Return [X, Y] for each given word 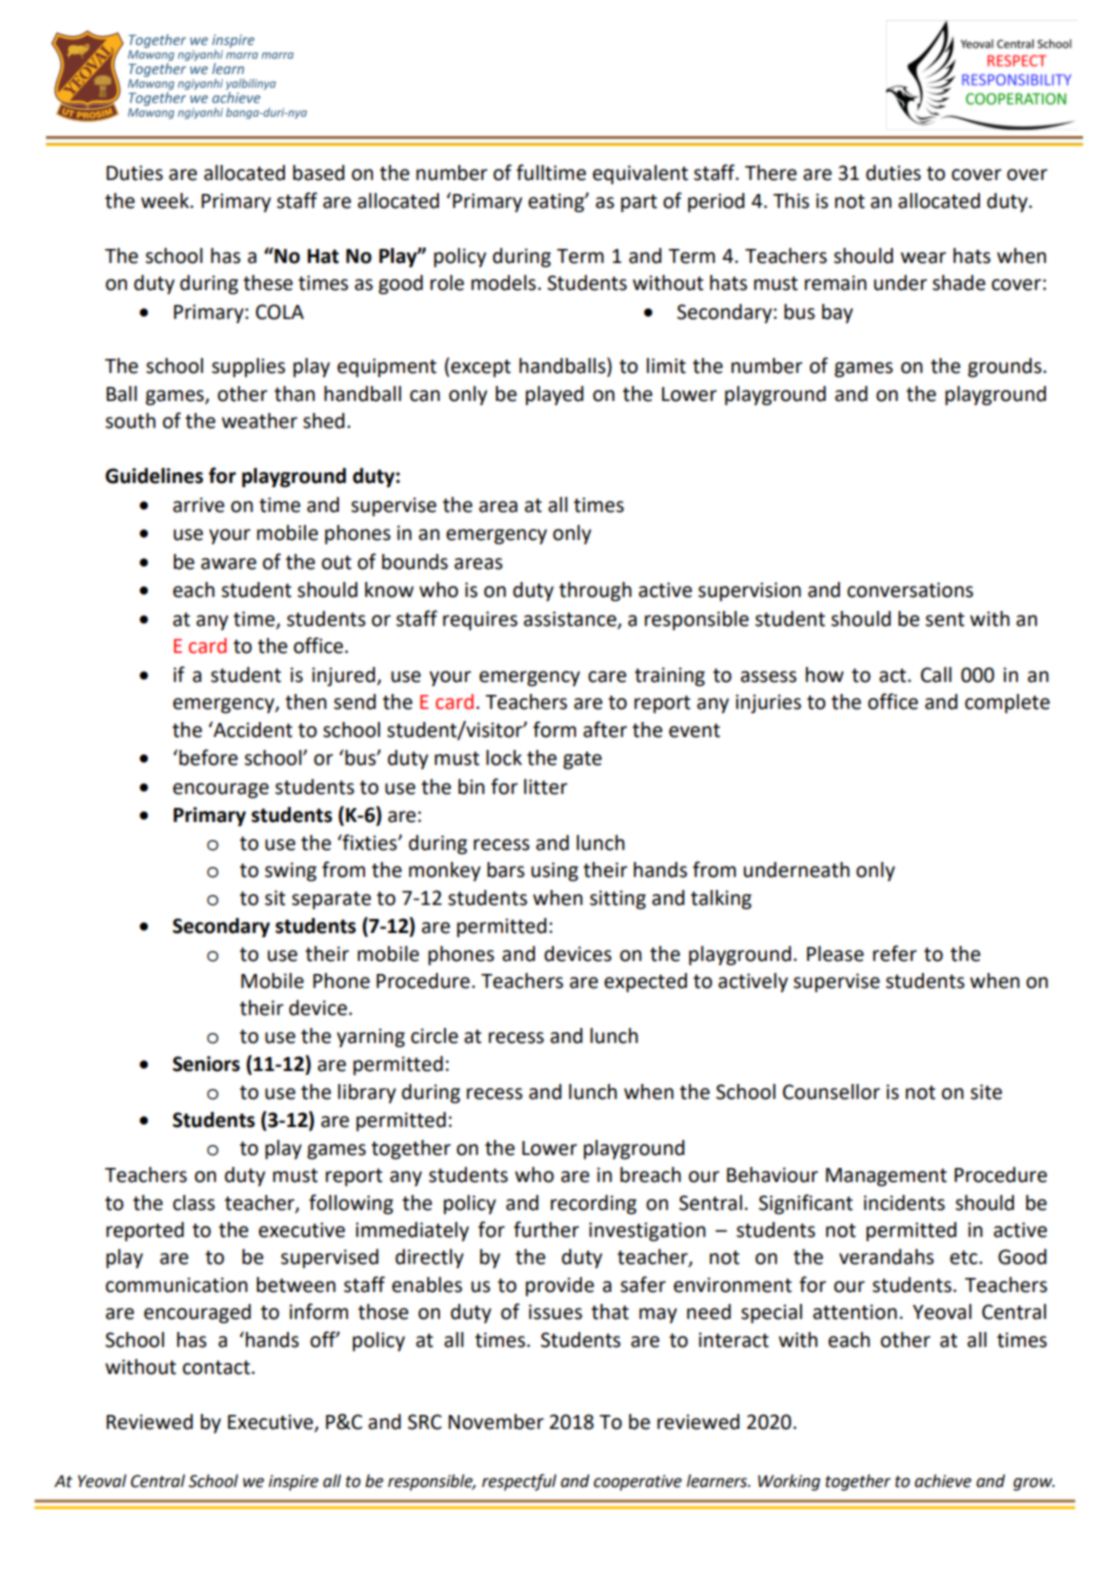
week [166, 201]
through [595, 592]
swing [291, 872]
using [554, 872]
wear [923, 258]
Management [886, 1177]
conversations [910, 590]
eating [557, 203]
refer [895, 953]
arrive [198, 505]
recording [594, 1205]
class [194, 1203]
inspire [293, 1483]
